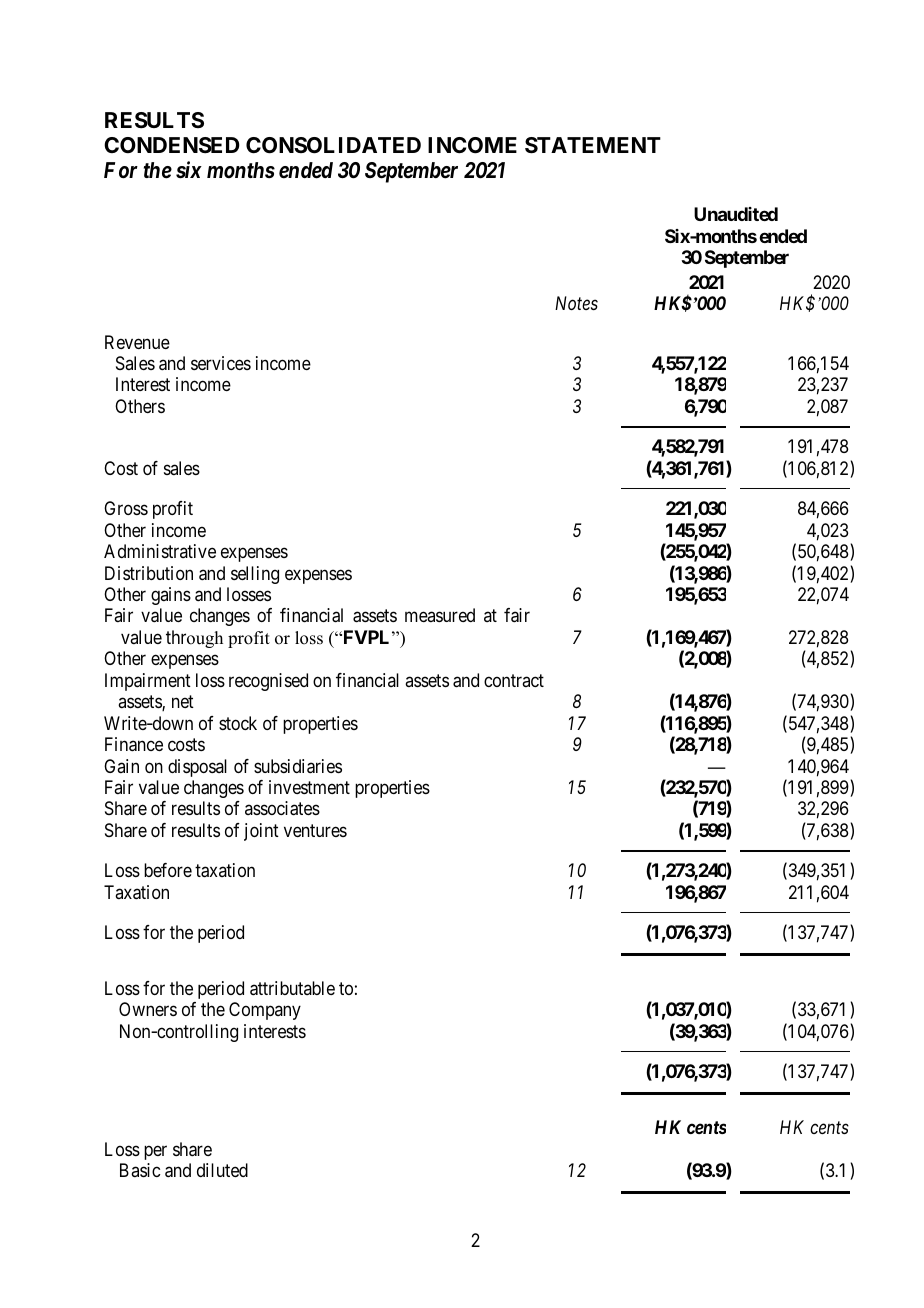 The height and width of the screenshot is (1308, 924). What do you see at coordinates (197, 768) in the screenshot?
I see `disposal` at bounding box center [197, 768].
